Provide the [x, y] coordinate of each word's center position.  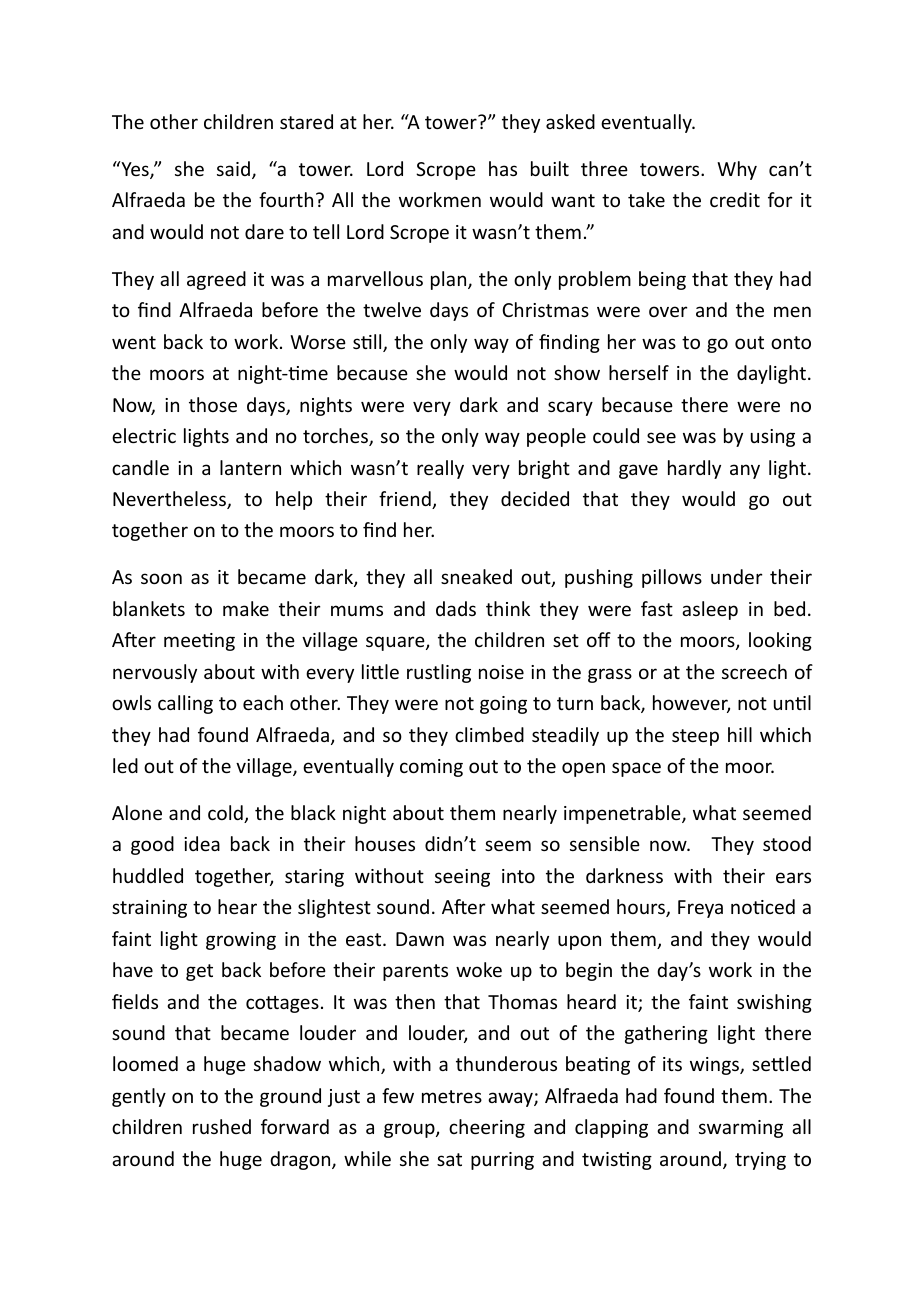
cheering [487, 1128]
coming [431, 768]
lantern [250, 467]
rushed [222, 1126]
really [440, 469]
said [233, 168]
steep [695, 737]
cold [226, 814]
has [503, 168]
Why [737, 170]
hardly [694, 469]
